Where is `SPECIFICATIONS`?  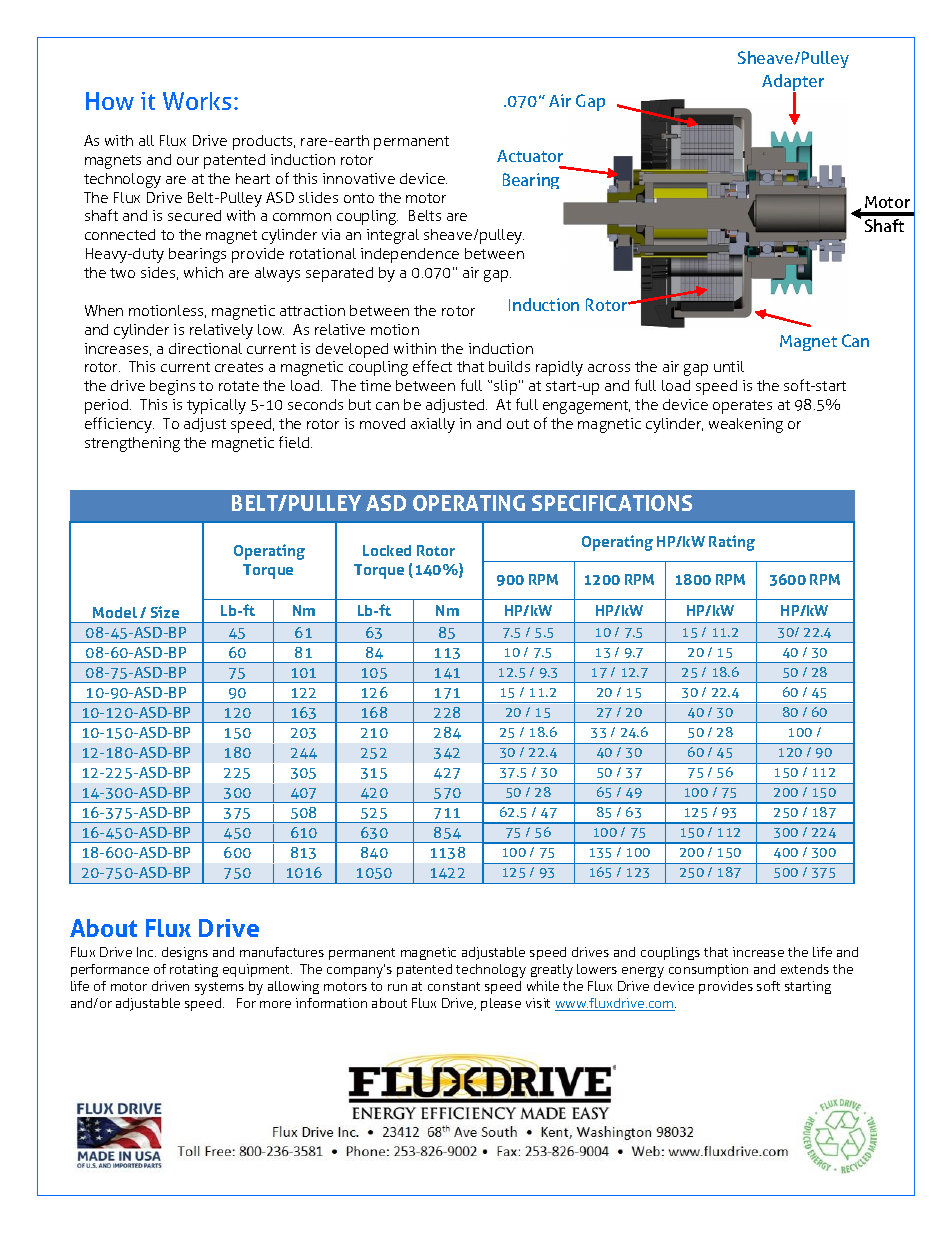 SPECIFICATIONS is located at coordinates (612, 503).
